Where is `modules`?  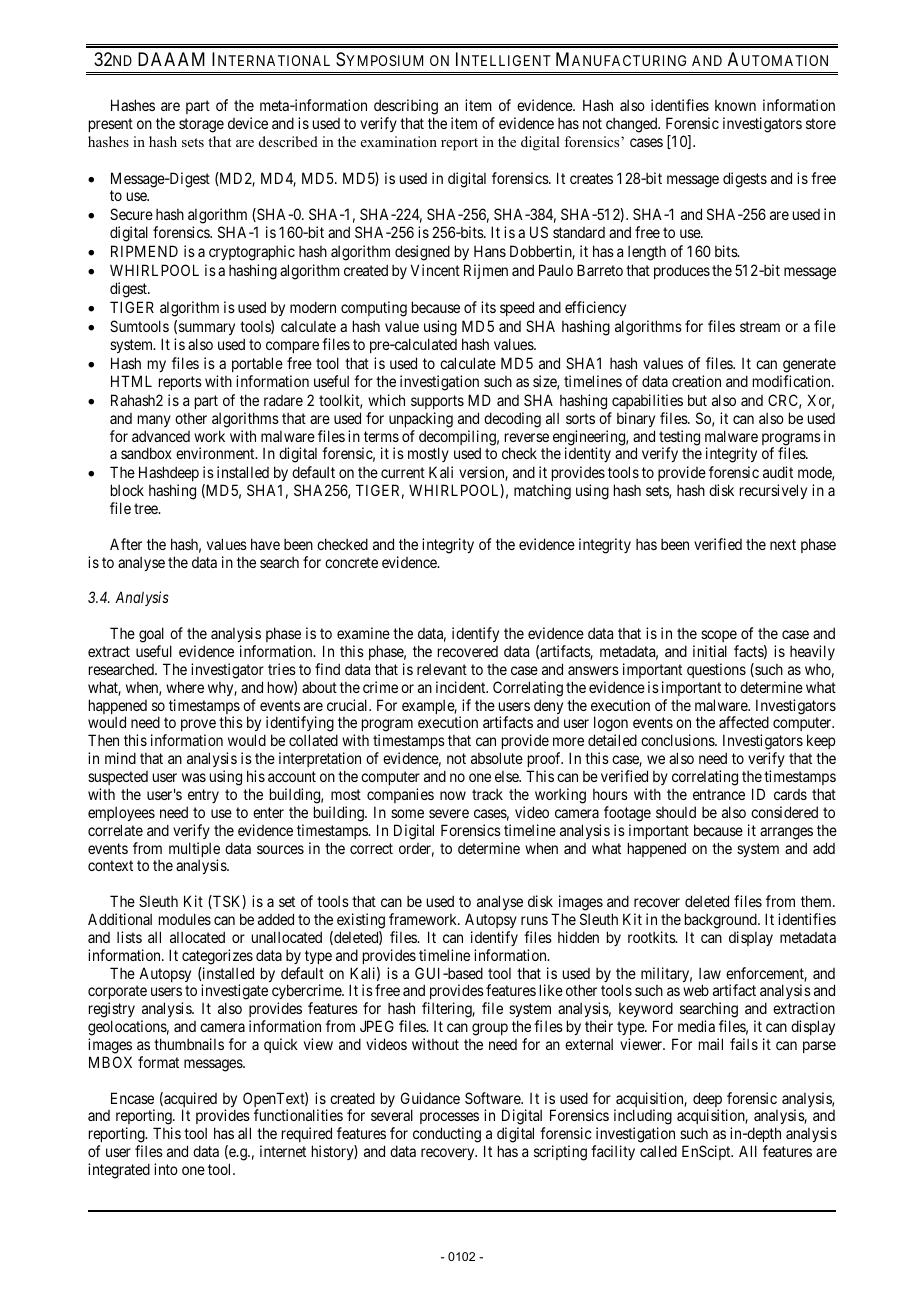
modules is located at coordinates (185, 919).
